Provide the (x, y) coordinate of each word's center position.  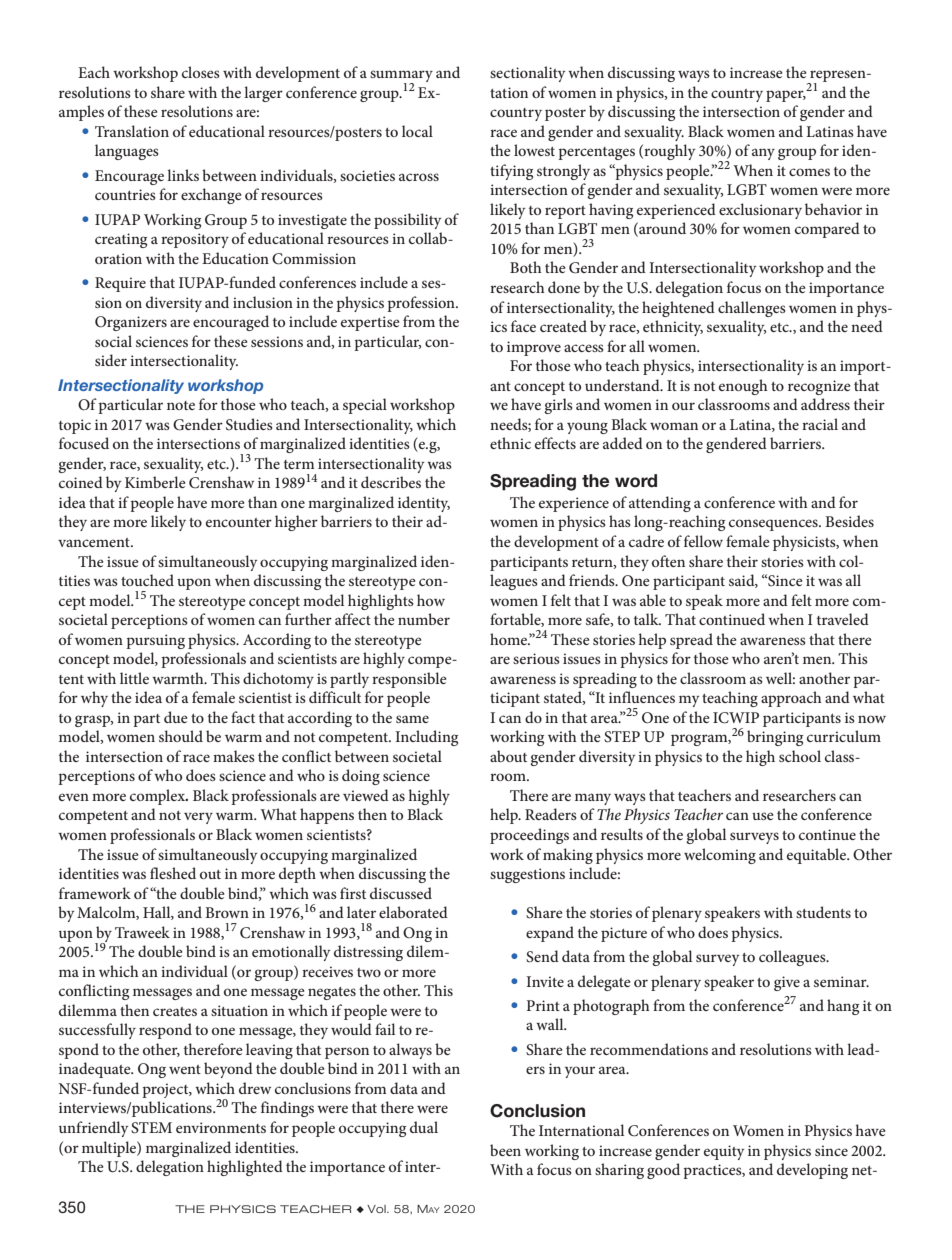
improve (534, 348)
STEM (151, 1128)
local (417, 131)
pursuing (155, 641)
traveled (843, 619)
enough (743, 387)
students (823, 912)
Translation (132, 131)
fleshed (173, 873)
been (505, 1150)
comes (809, 172)
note (181, 405)
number (424, 619)
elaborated (413, 912)
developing (812, 1171)
